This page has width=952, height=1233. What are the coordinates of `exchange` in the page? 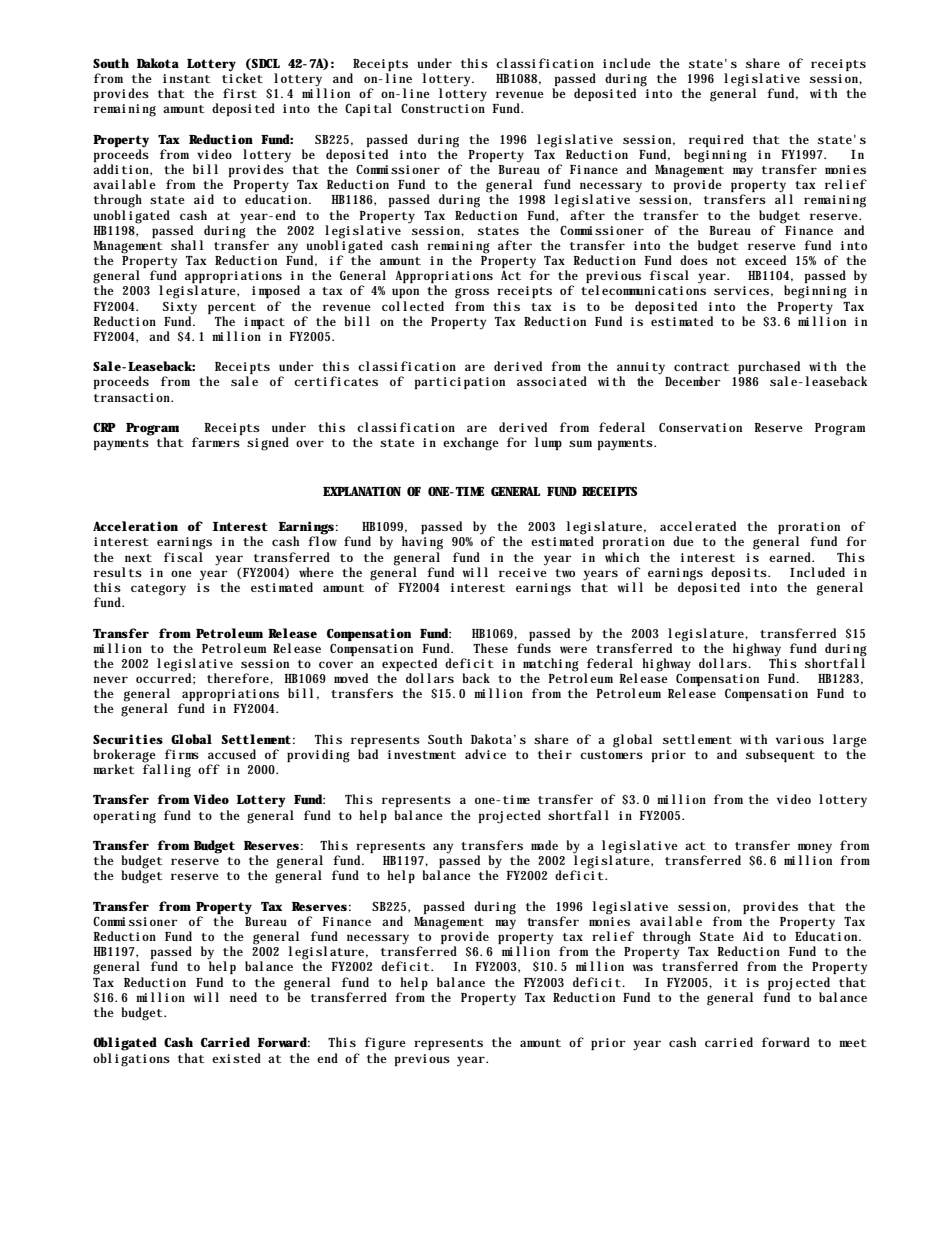 It's located at (471, 444).
